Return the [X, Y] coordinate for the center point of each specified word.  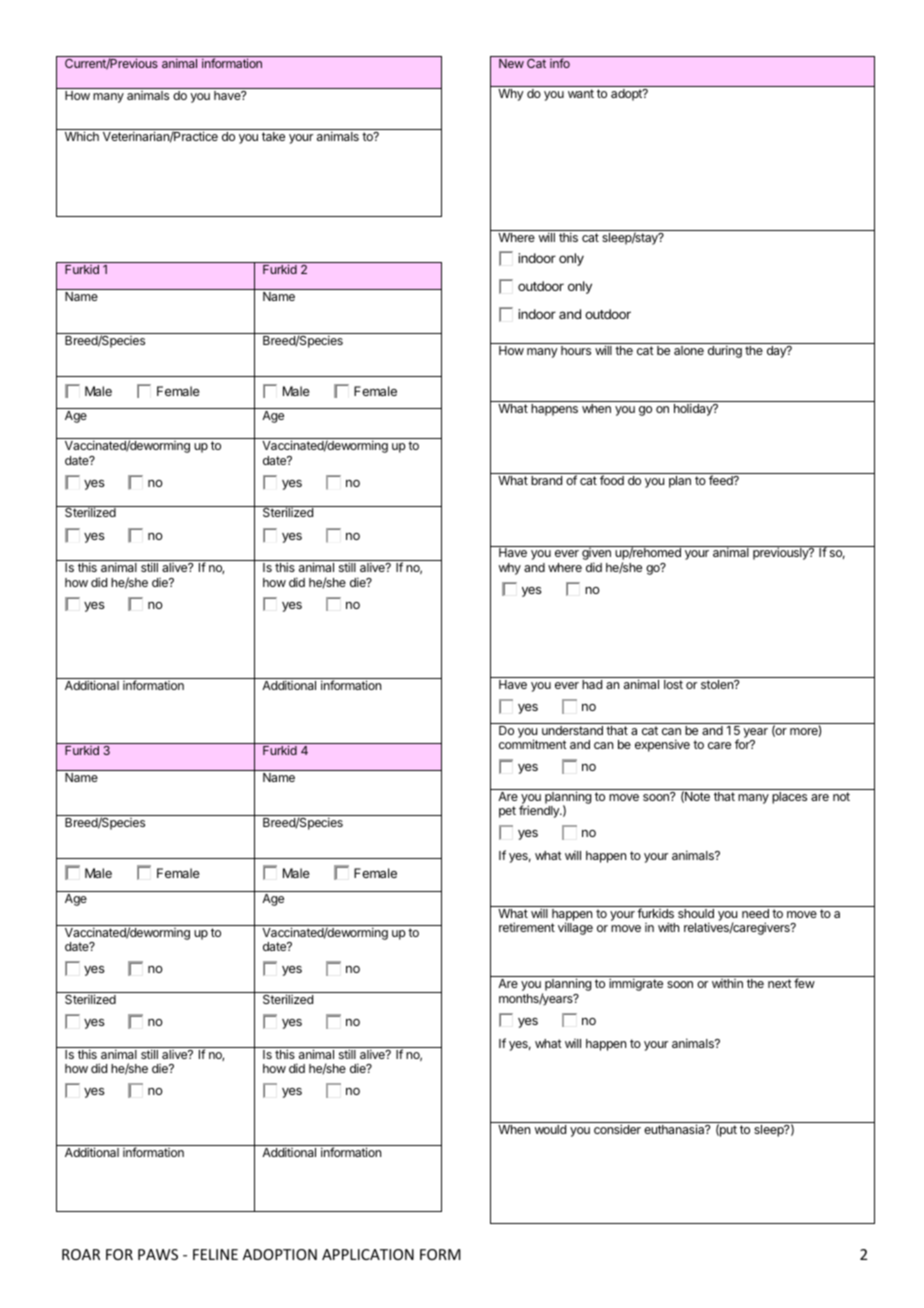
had [592, 684]
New [511, 63]
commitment [533, 744]
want [581, 93]
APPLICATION [368, 1254]
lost [673, 684]
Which [82, 136]
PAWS [158, 1254]
